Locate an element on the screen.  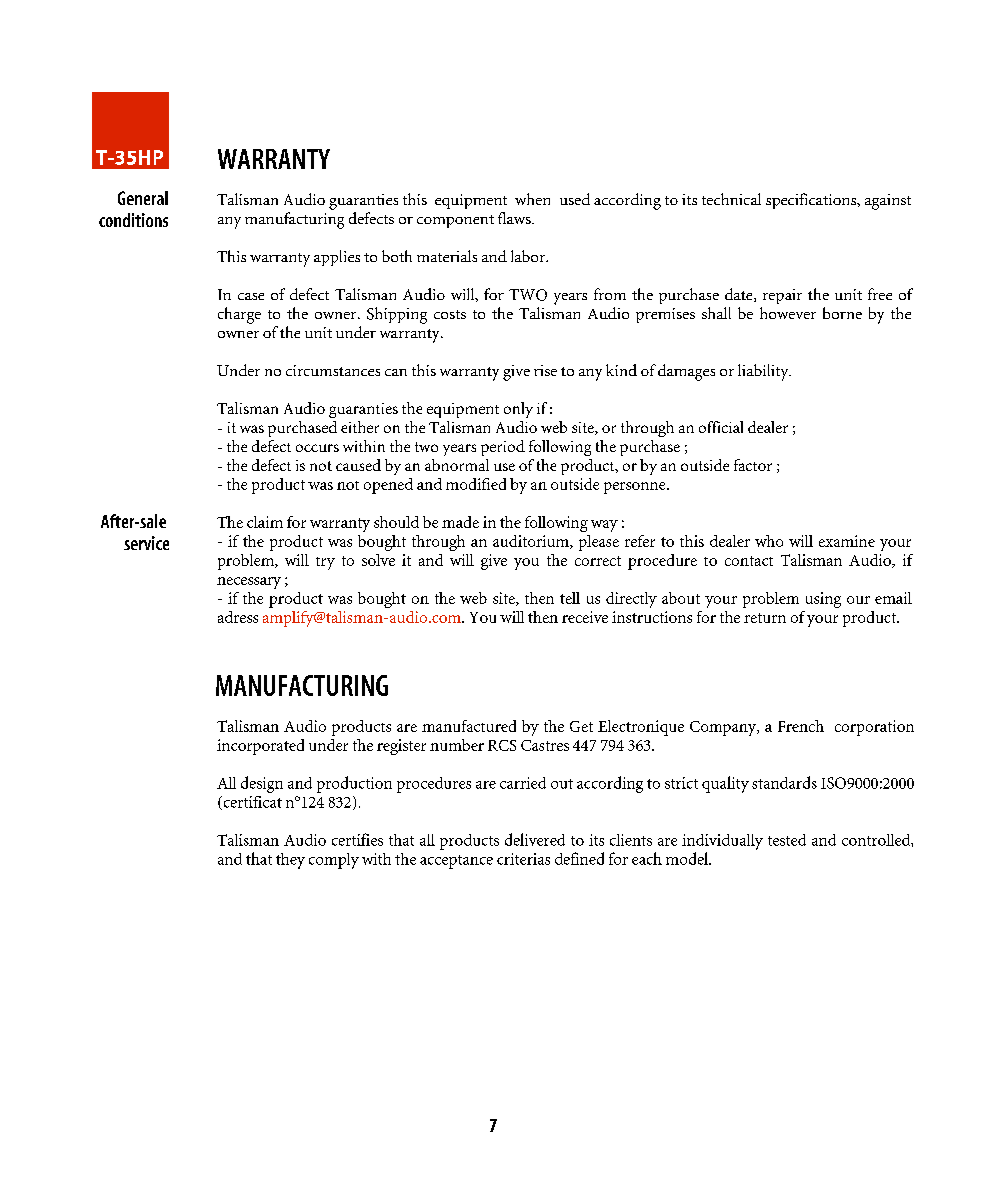
conditions is located at coordinates (133, 220).
